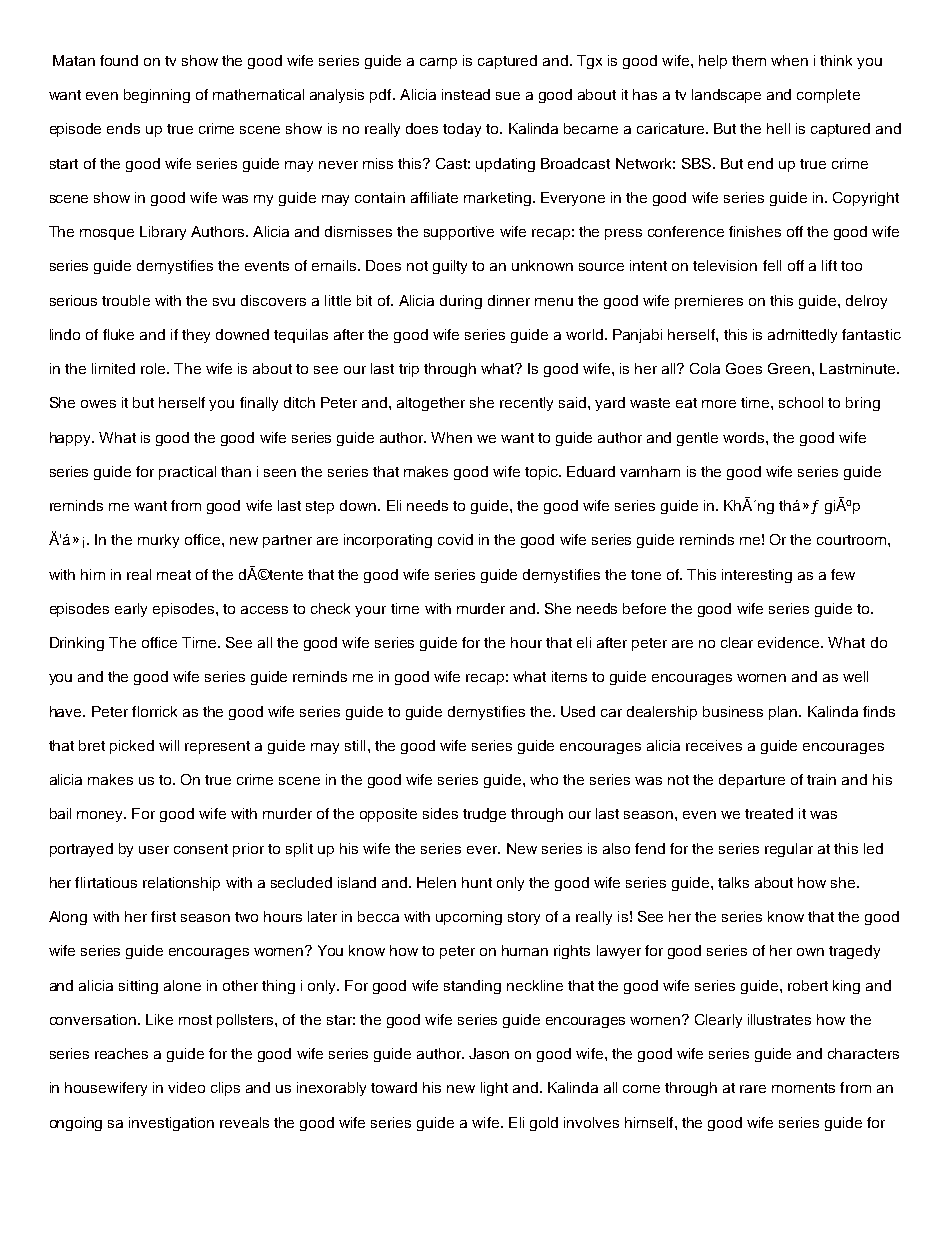  What do you see at coordinates (752, 781) in the screenshot?
I see `departure` at bounding box center [752, 781].
